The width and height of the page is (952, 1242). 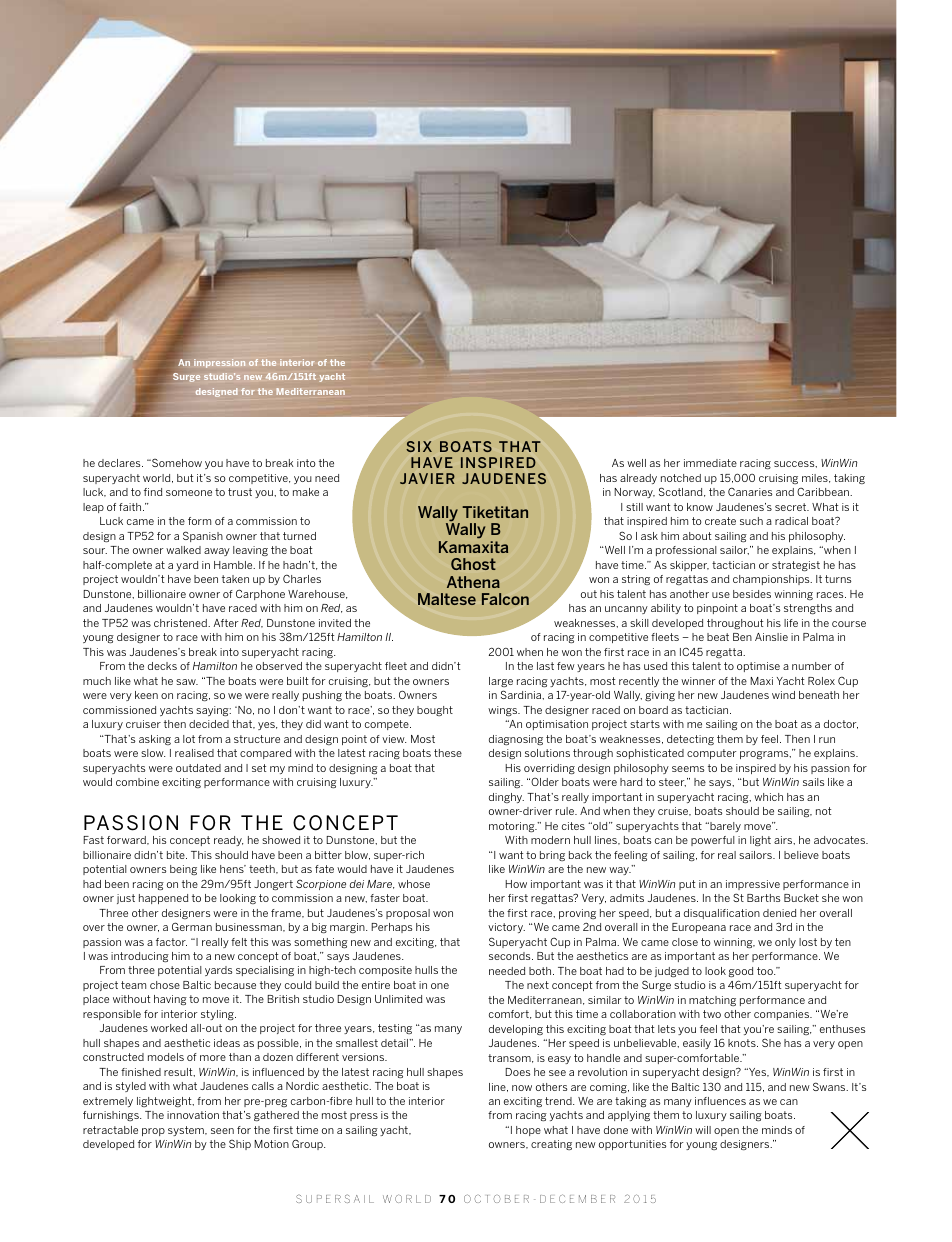 What do you see at coordinates (768, 797) in the page?
I see `which` at bounding box center [768, 797].
